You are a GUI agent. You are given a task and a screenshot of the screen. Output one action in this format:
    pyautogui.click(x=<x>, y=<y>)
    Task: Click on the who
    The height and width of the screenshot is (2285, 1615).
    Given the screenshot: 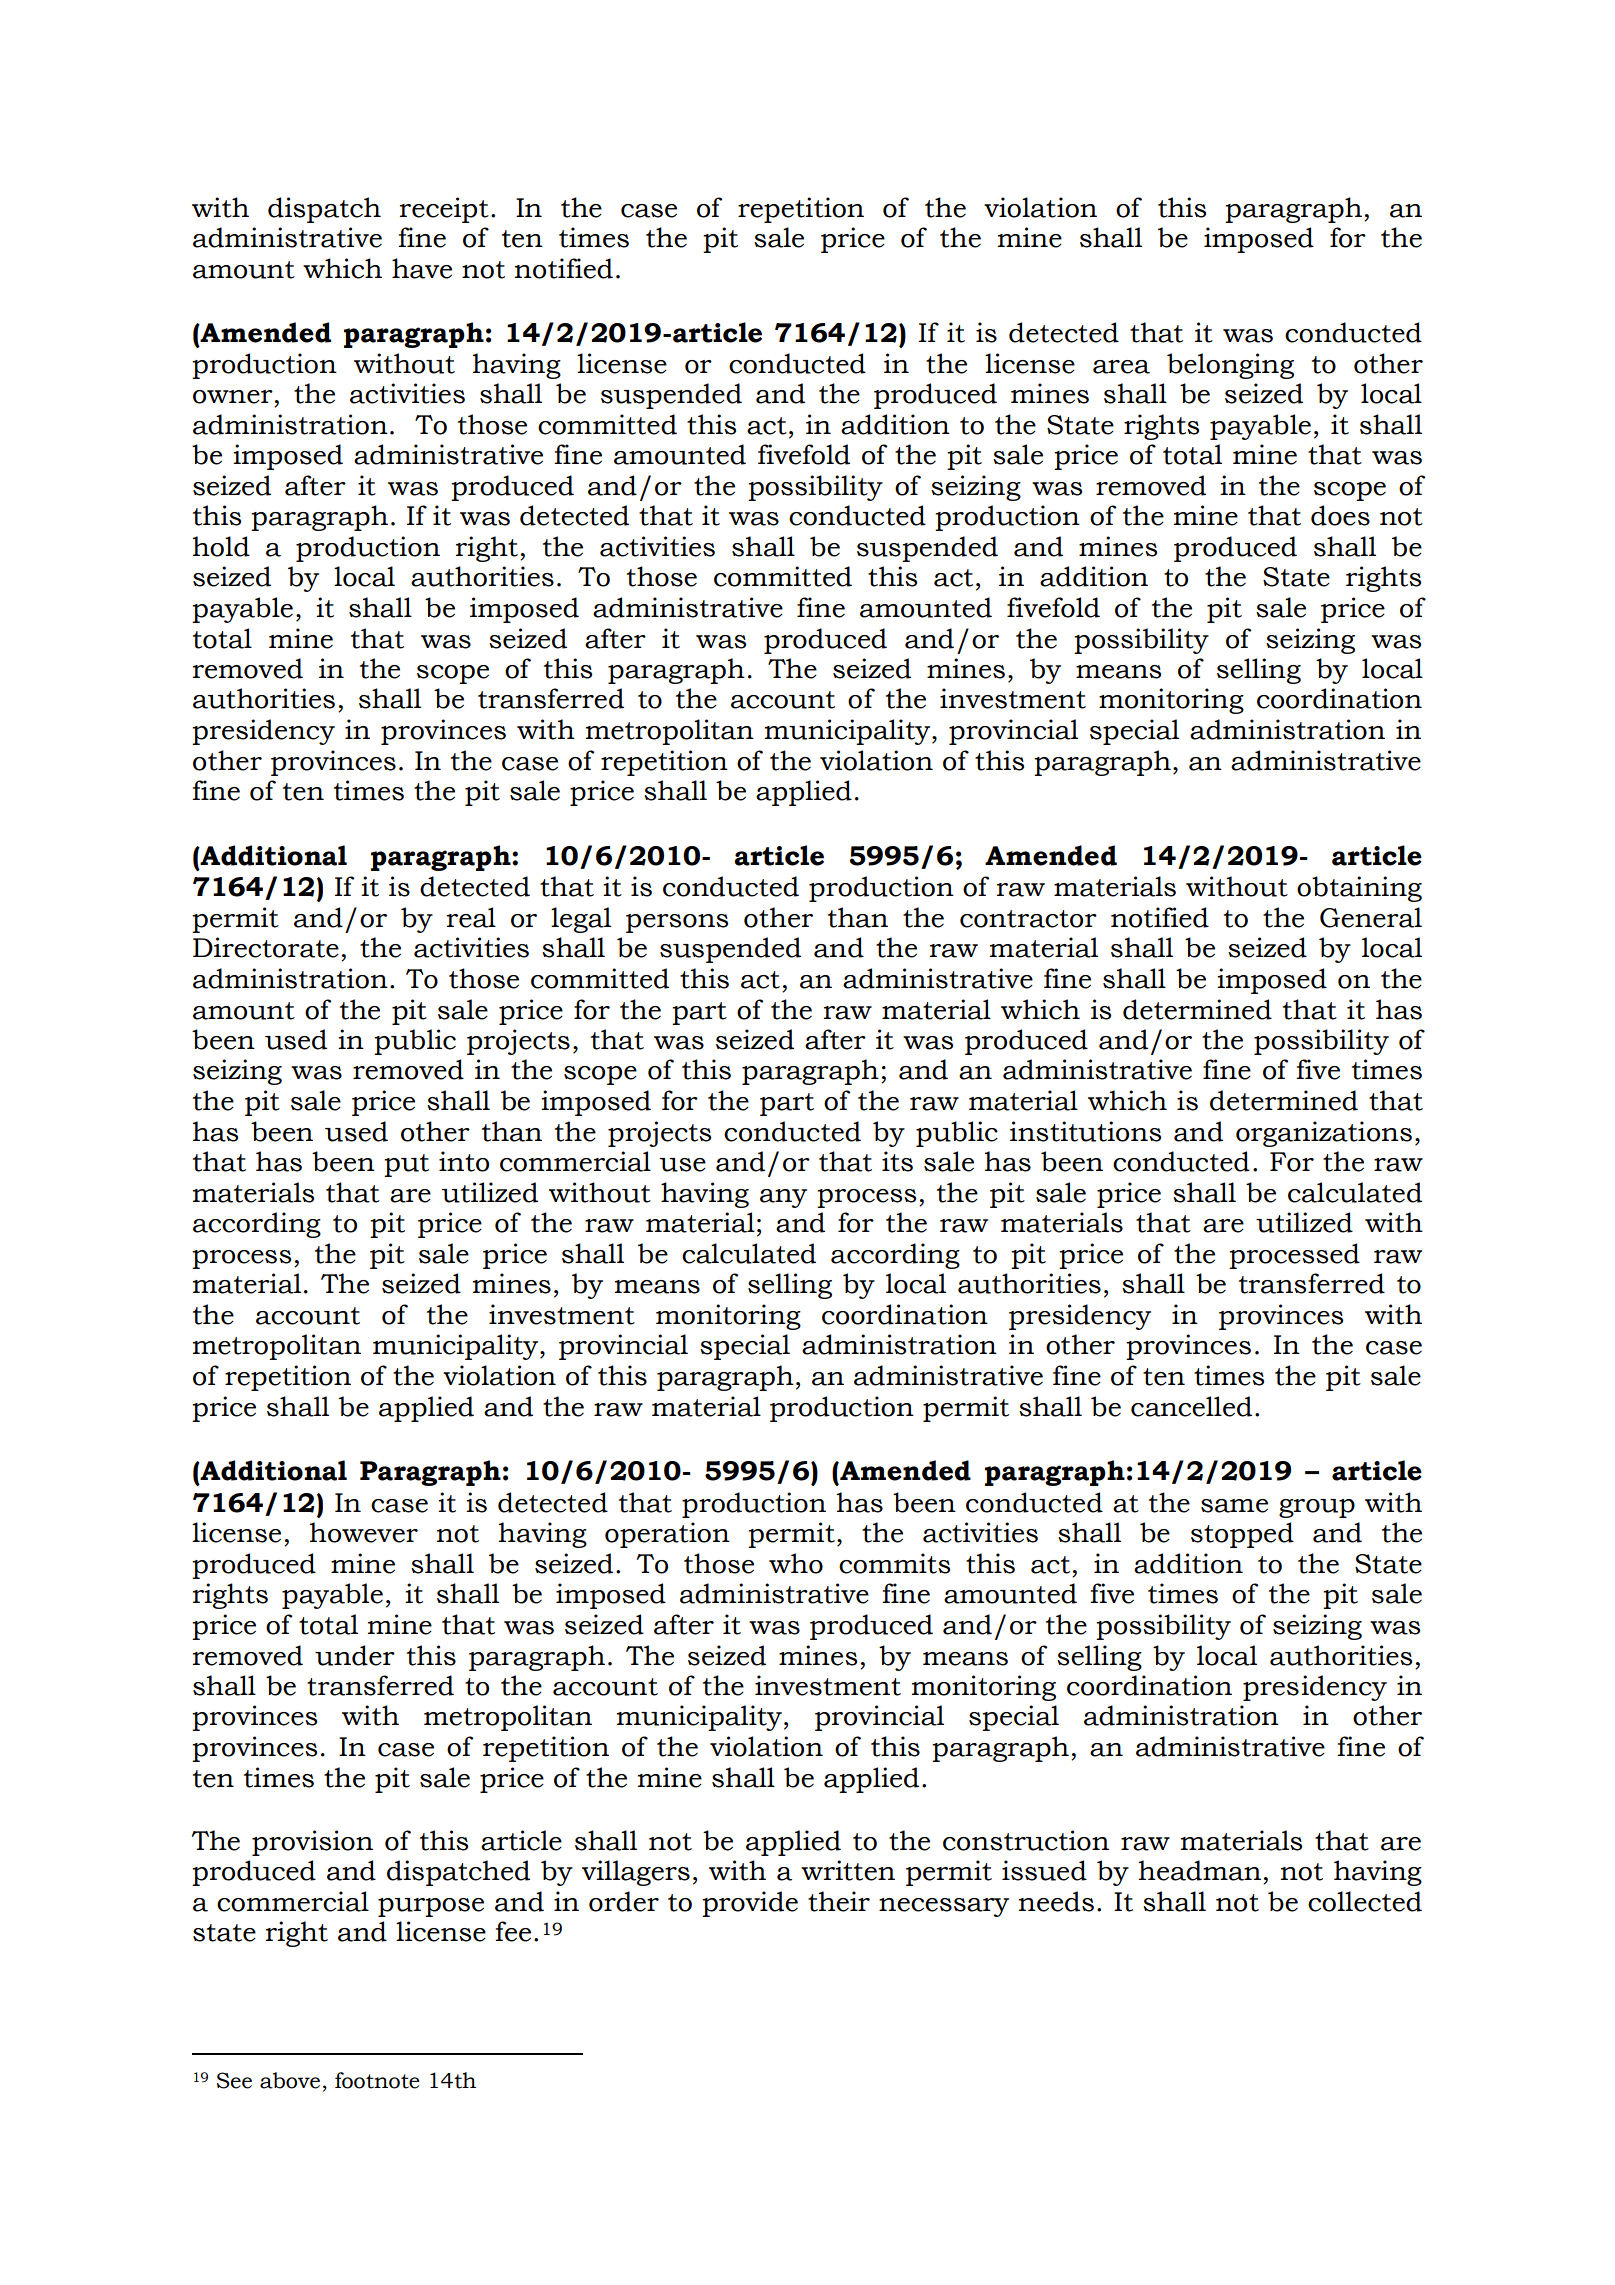 What is the action you would take?
    pyautogui.click(x=796, y=1563)
